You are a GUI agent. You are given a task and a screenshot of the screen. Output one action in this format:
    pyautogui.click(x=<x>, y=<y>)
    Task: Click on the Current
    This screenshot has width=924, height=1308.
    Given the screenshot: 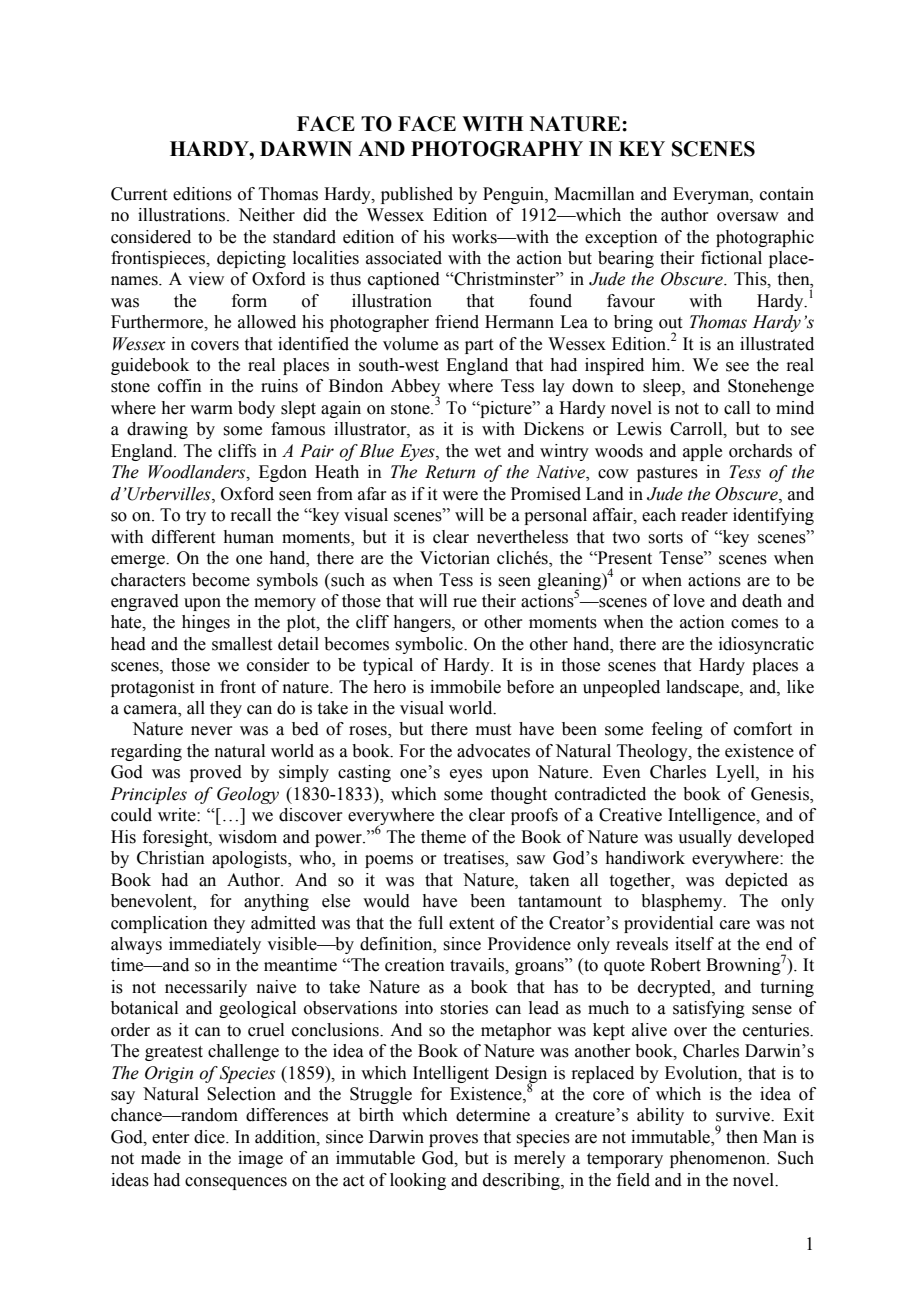 What is the action you would take?
    pyautogui.click(x=139, y=194)
